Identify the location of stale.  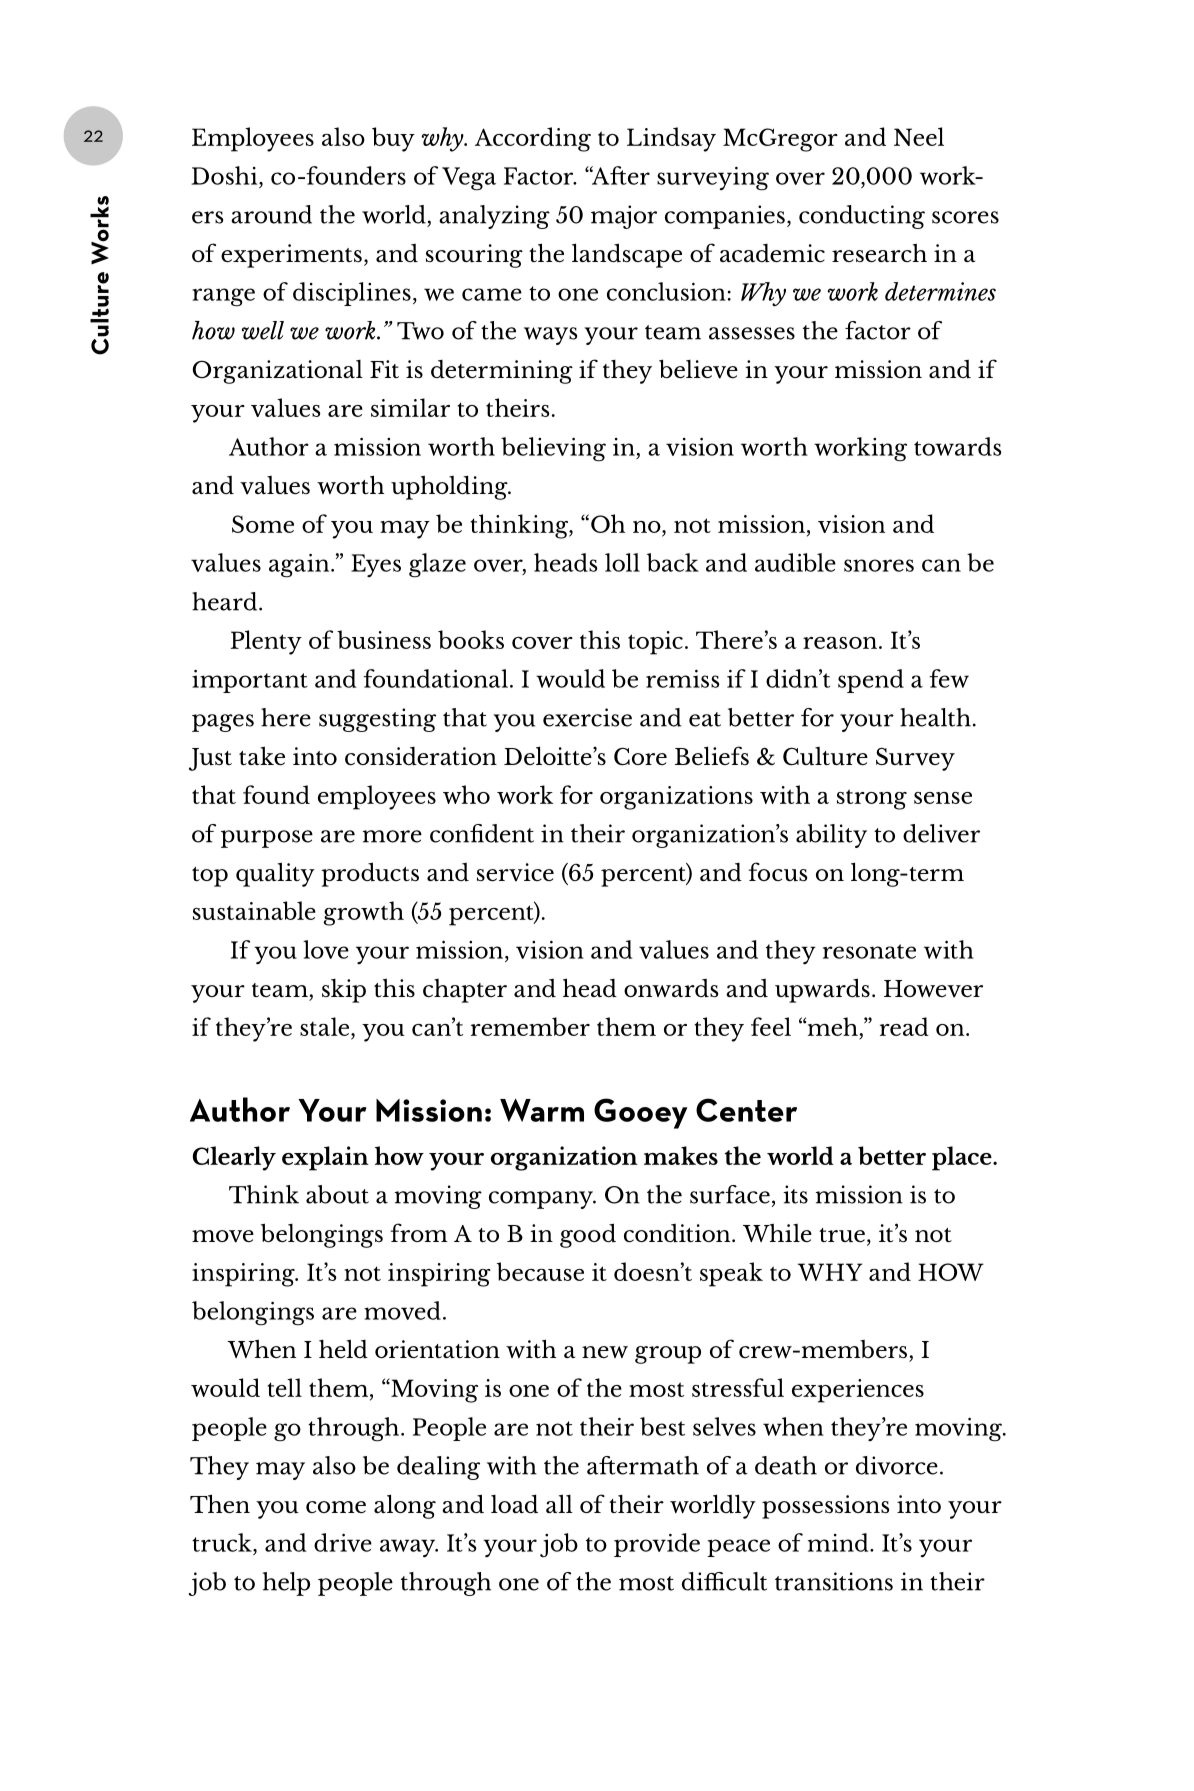
(326, 1026).
